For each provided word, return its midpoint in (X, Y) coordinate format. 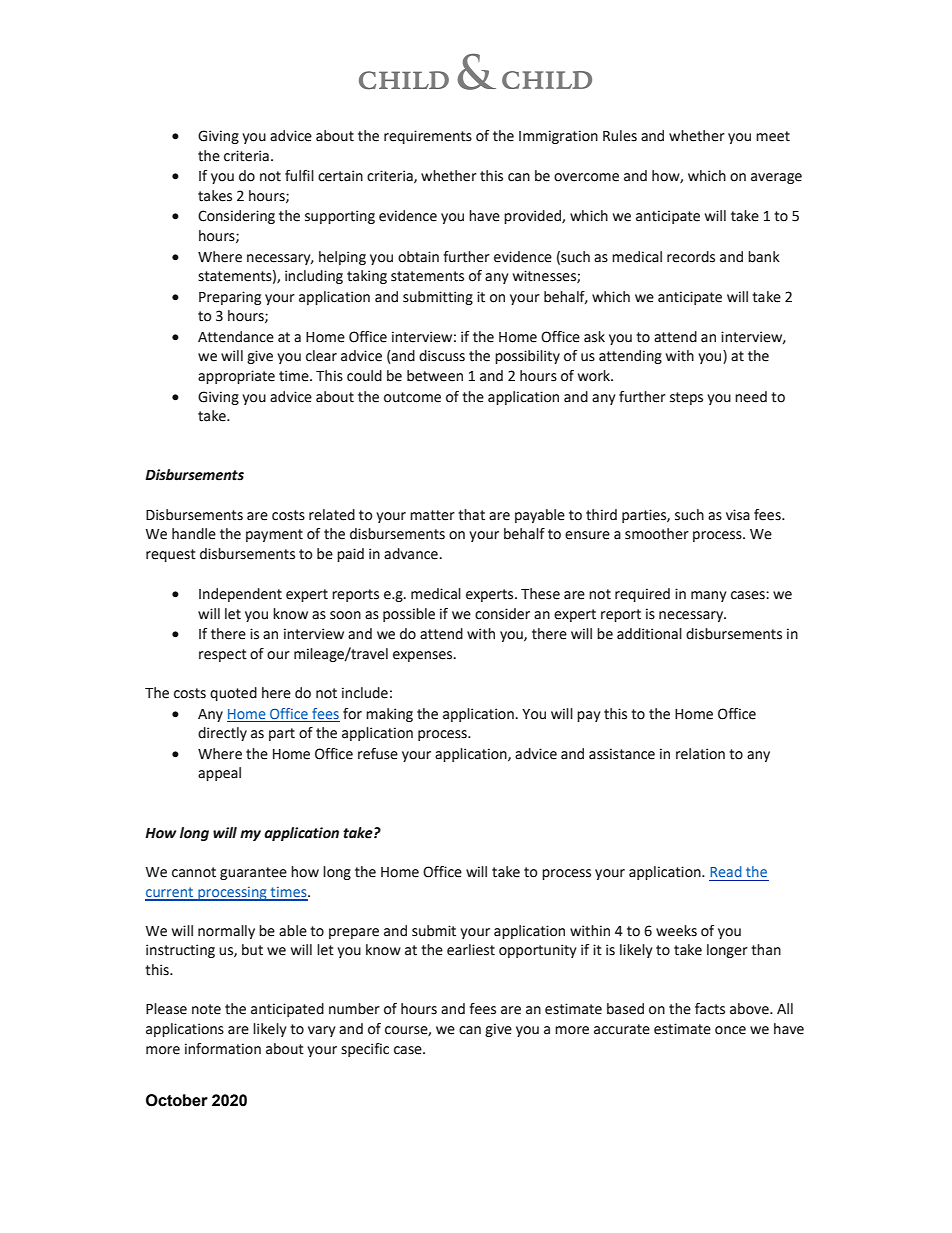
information (223, 1049)
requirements (428, 137)
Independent (240, 595)
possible (409, 615)
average (776, 178)
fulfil (299, 176)
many (709, 596)
